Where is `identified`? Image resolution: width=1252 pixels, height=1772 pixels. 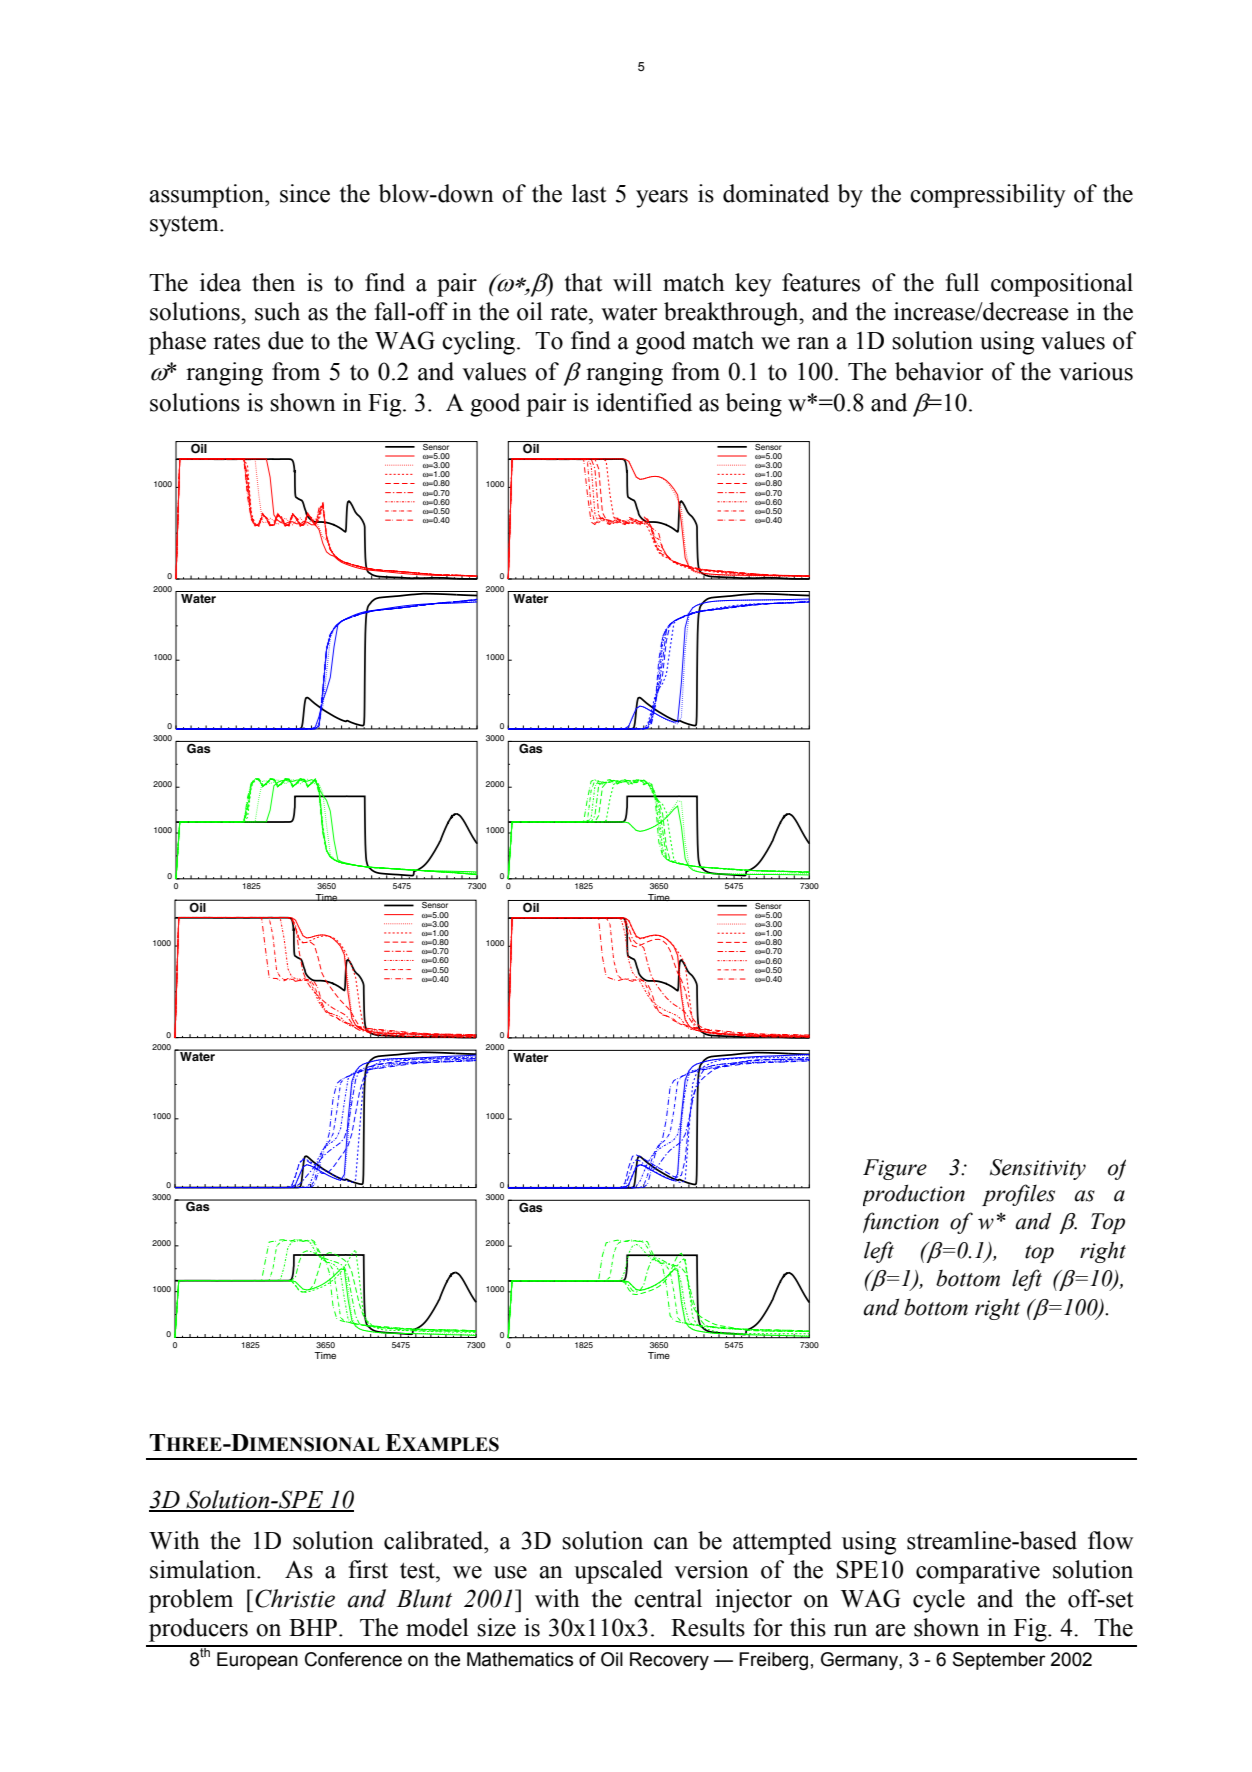 identified is located at coordinates (644, 402).
